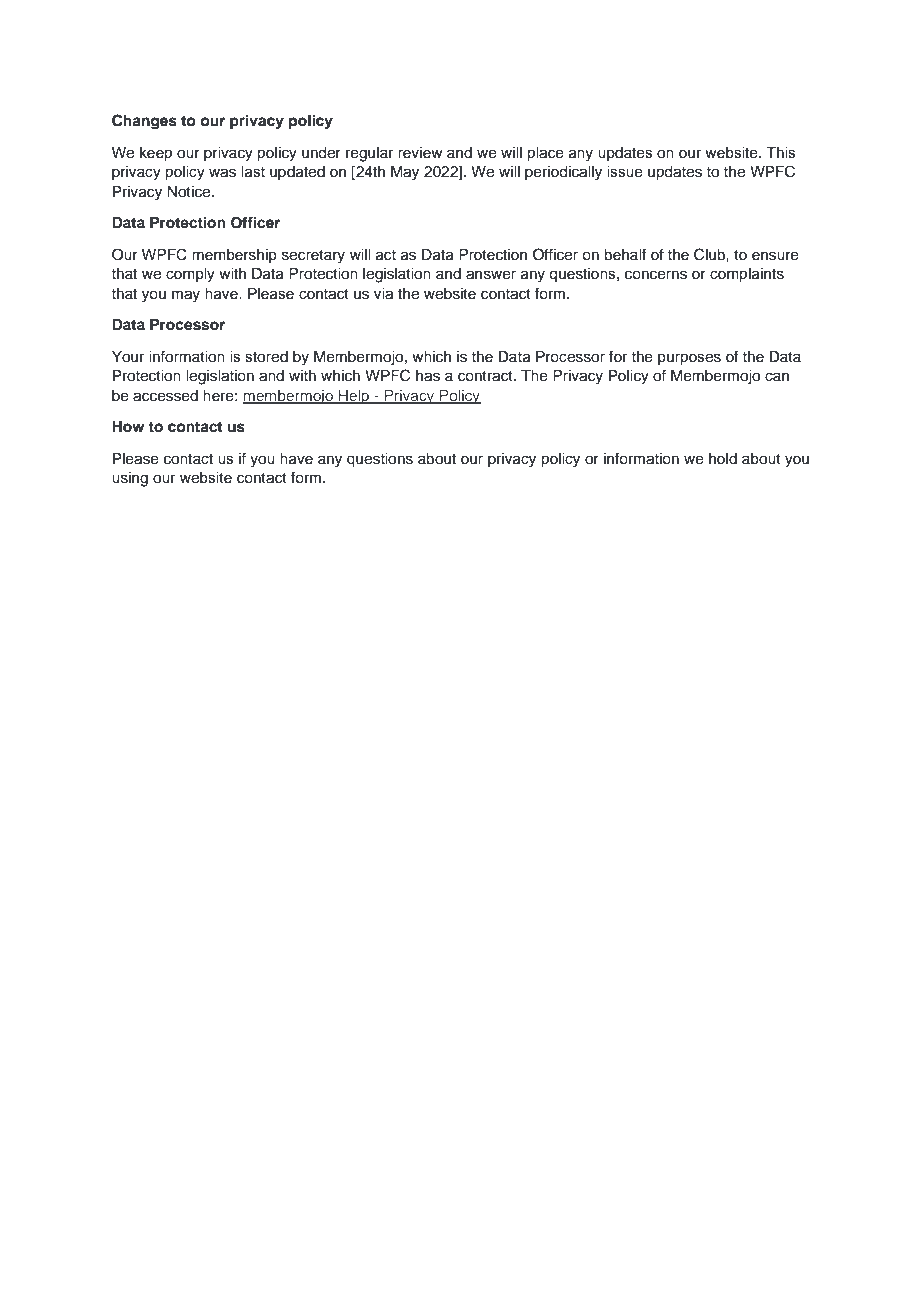  What do you see at coordinates (420, 153) in the screenshot?
I see `review` at bounding box center [420, 153].
